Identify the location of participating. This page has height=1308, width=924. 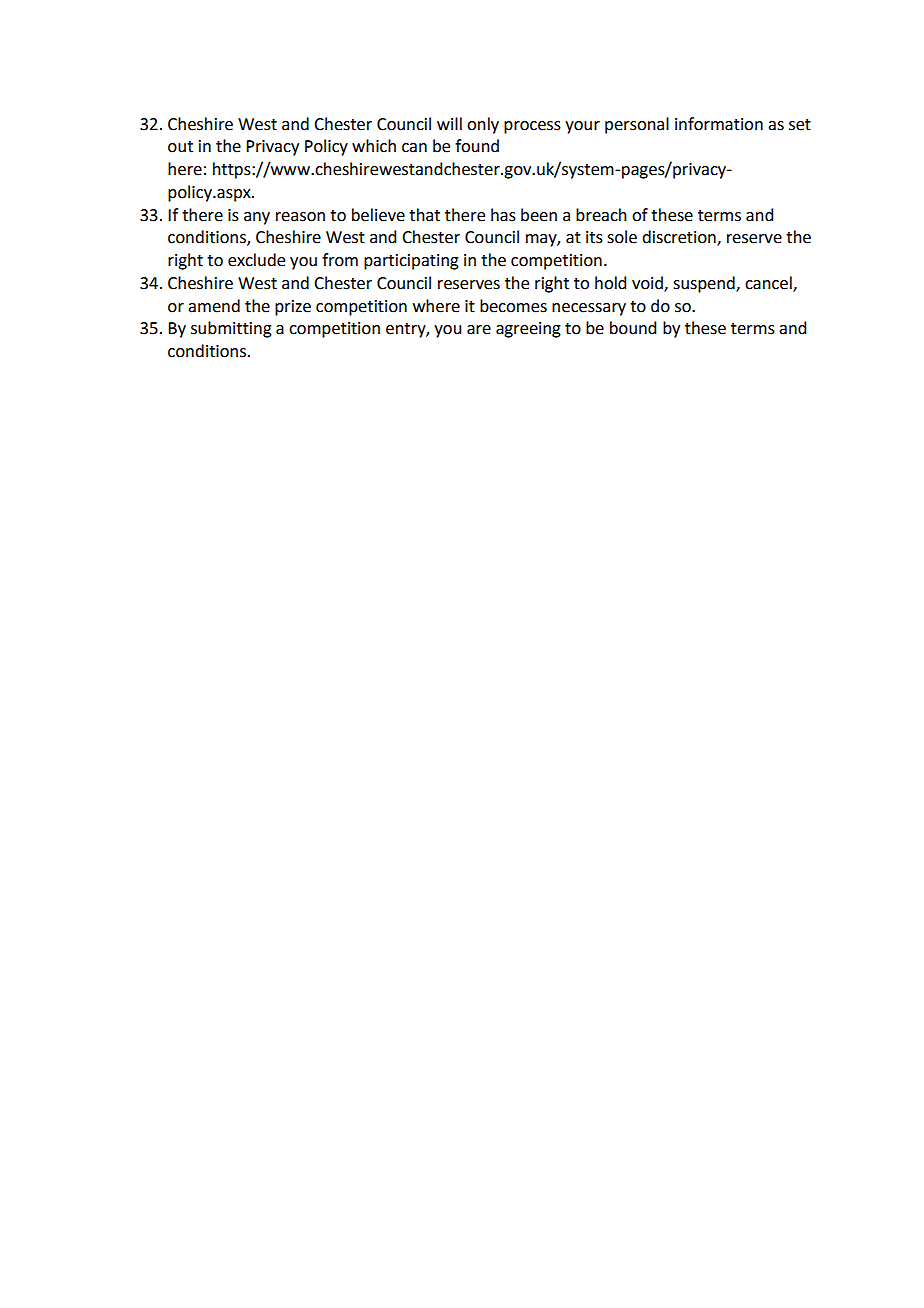
(411, 262).
